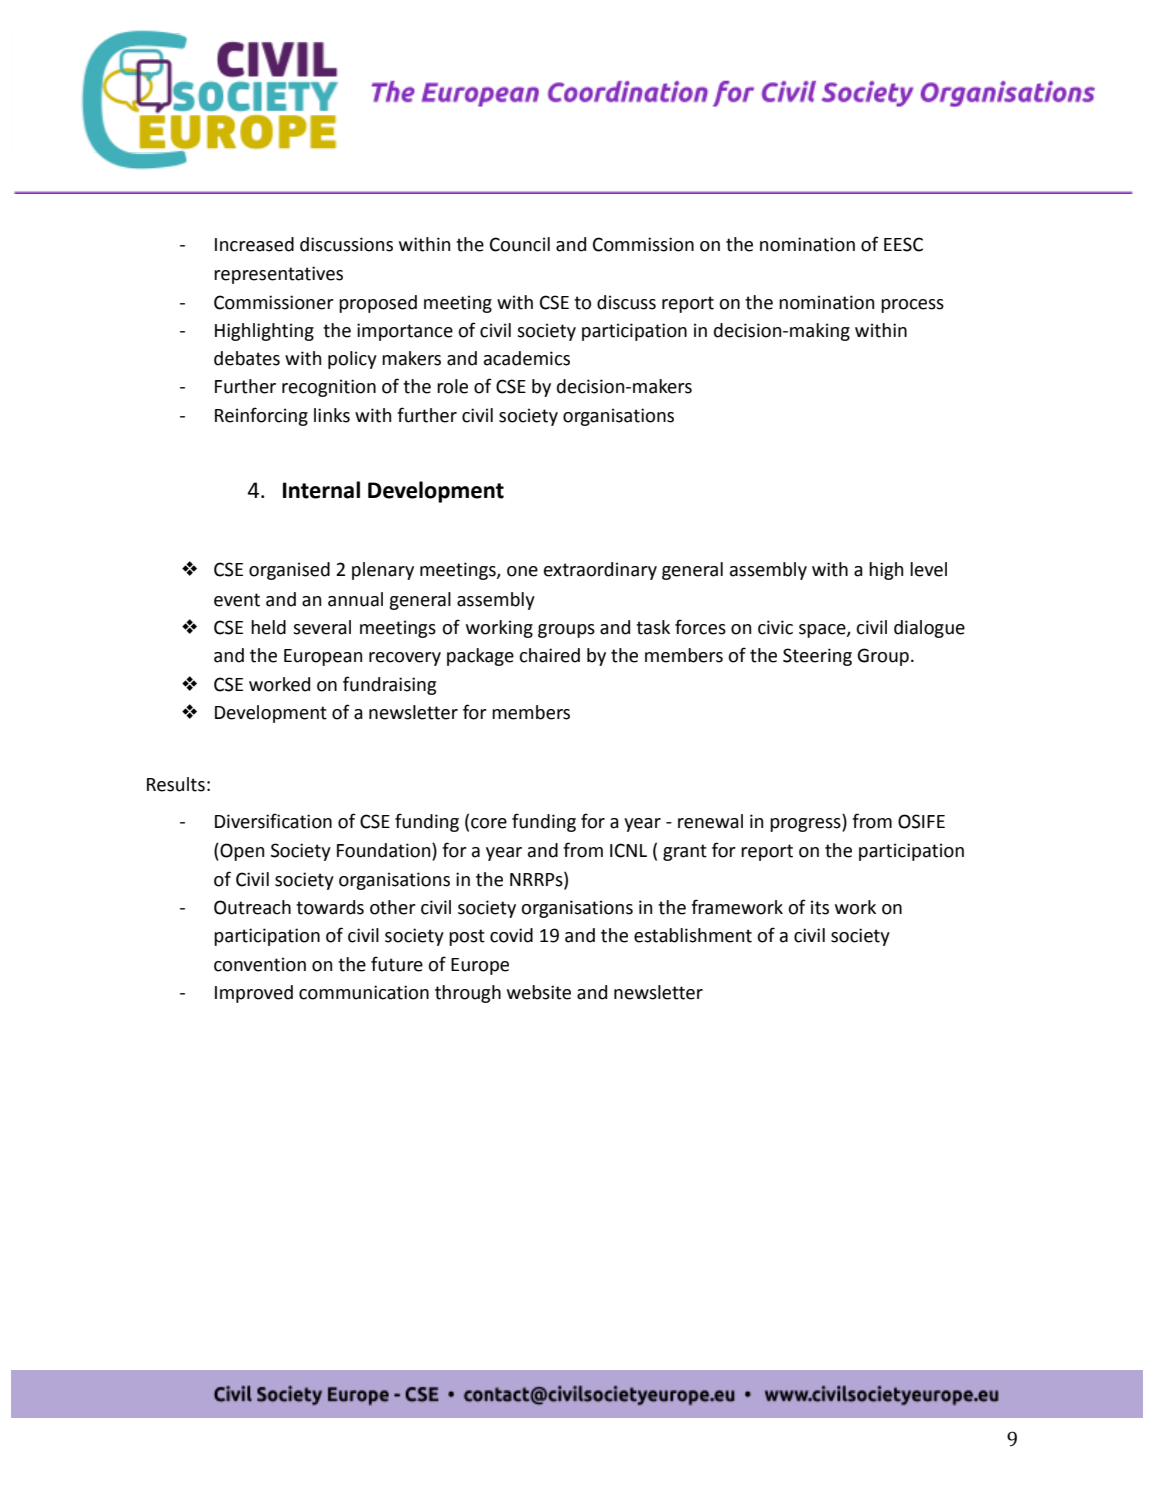 The width and height of the screenshot is (1154, 1494). I want to click on representatives, so click(278, 275).
